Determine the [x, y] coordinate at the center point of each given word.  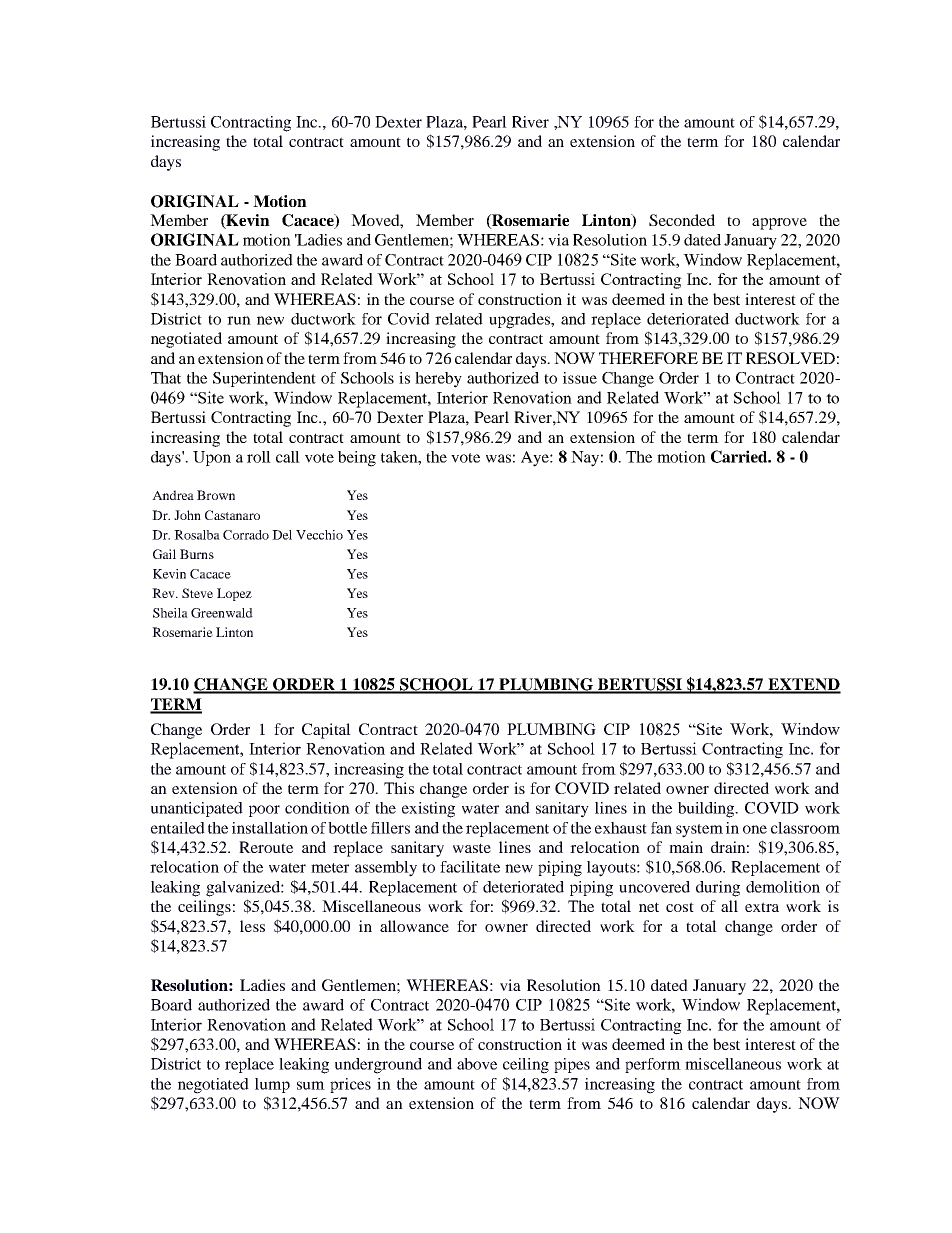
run [239, 320]
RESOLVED [790, 358]
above [477, 1064]
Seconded [682, 220]
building [707, 810]
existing [428, 810]
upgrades [520, 321]
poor [264, 811]
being [357, 459]
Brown [216, 495]
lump [272, 1085]
